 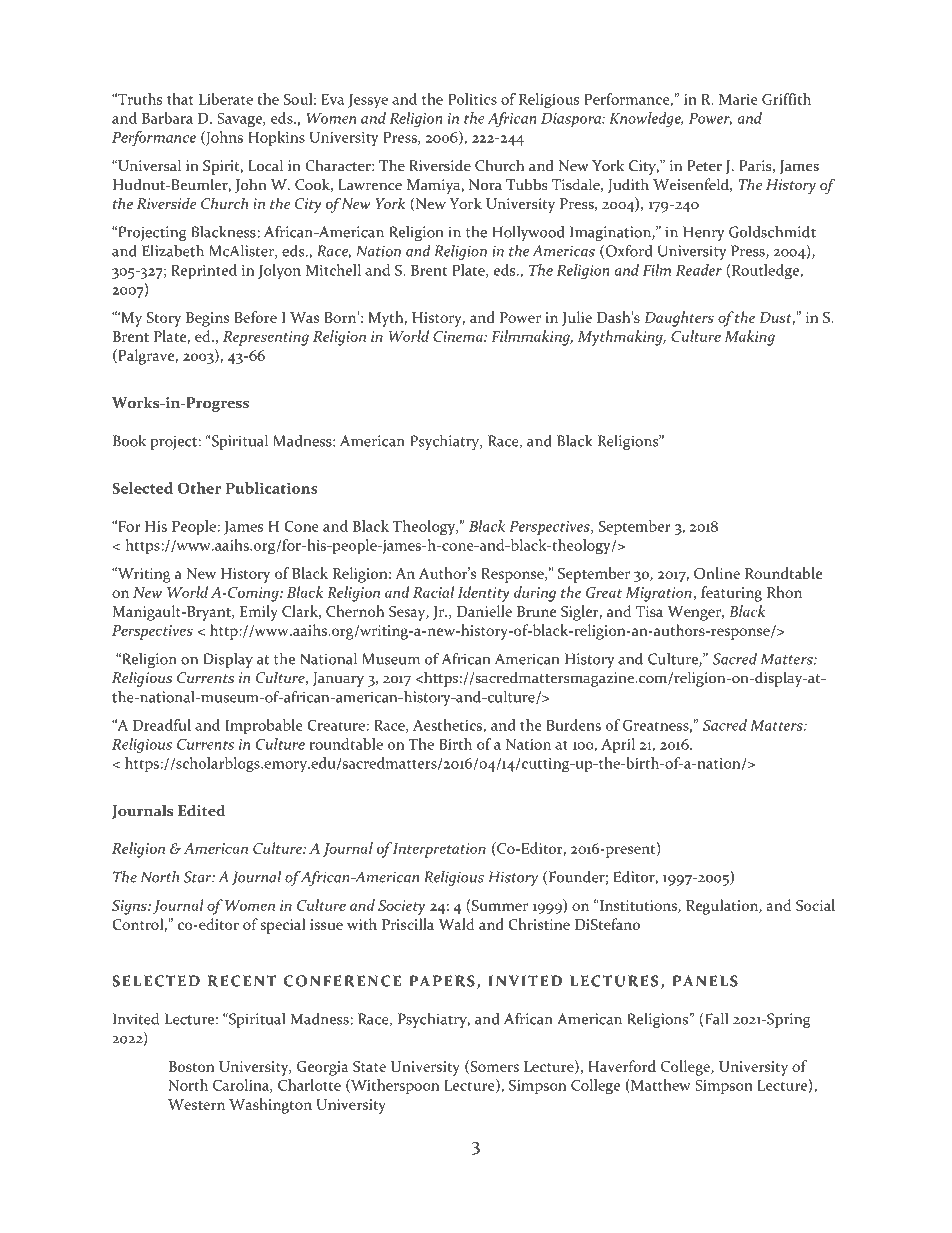 What do you see at coordinates (731, 594) in the page?
I see `featuring` at bounding box center [731, 594].
